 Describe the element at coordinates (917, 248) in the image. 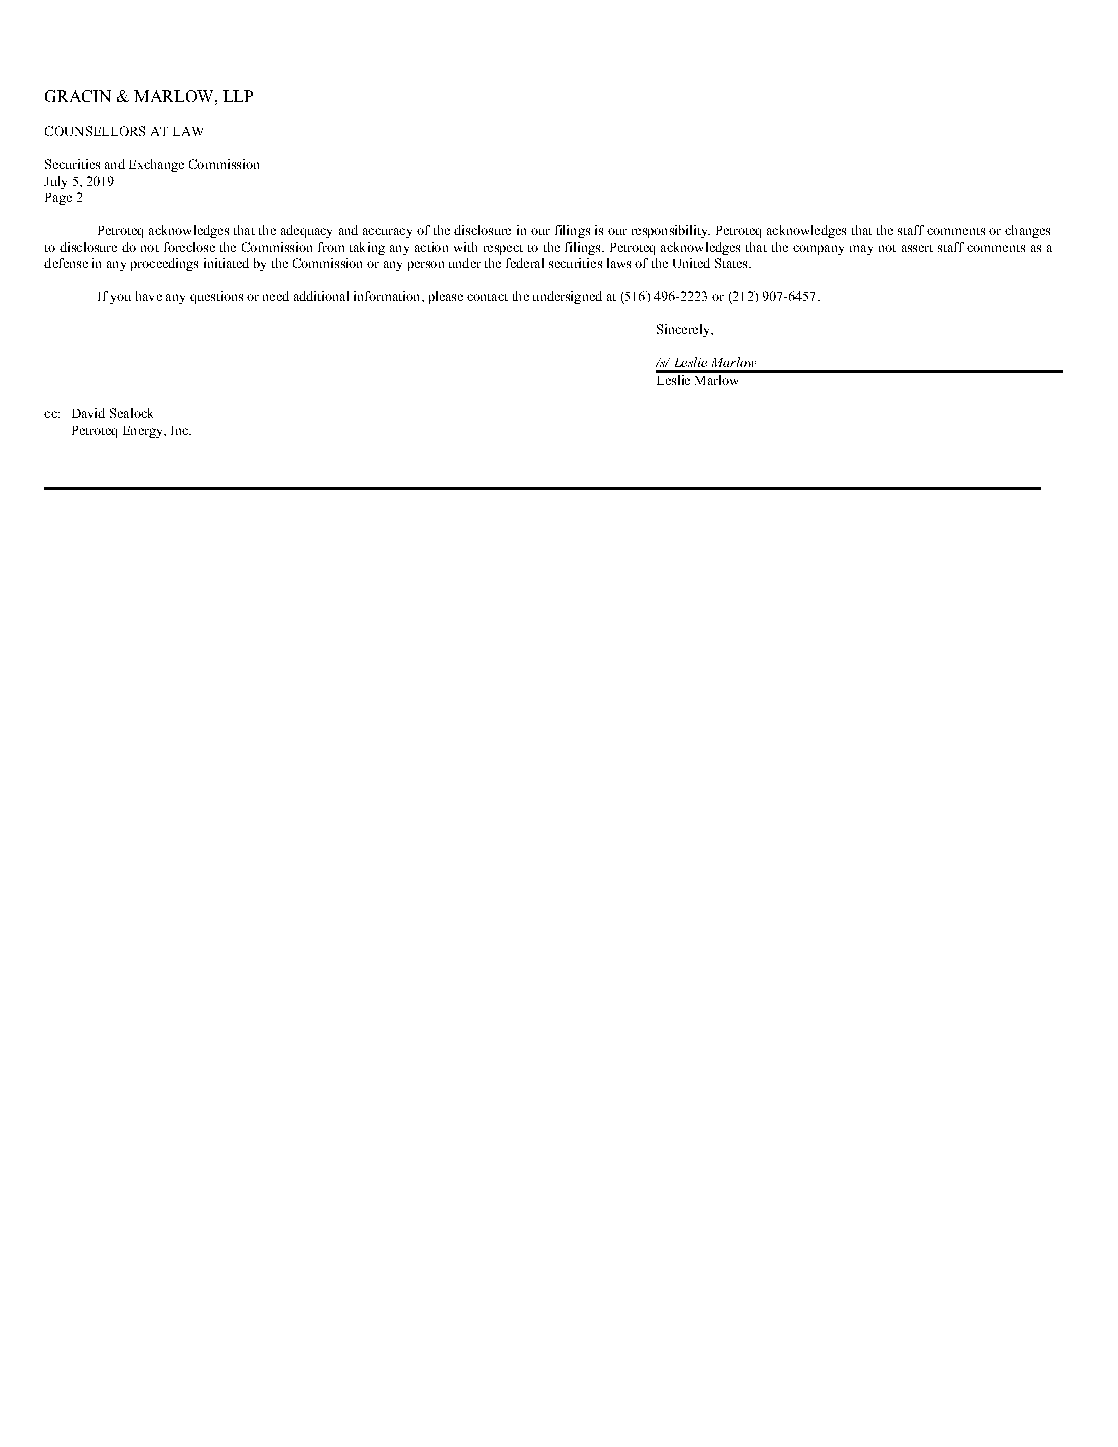

I see `assert` at that location.
